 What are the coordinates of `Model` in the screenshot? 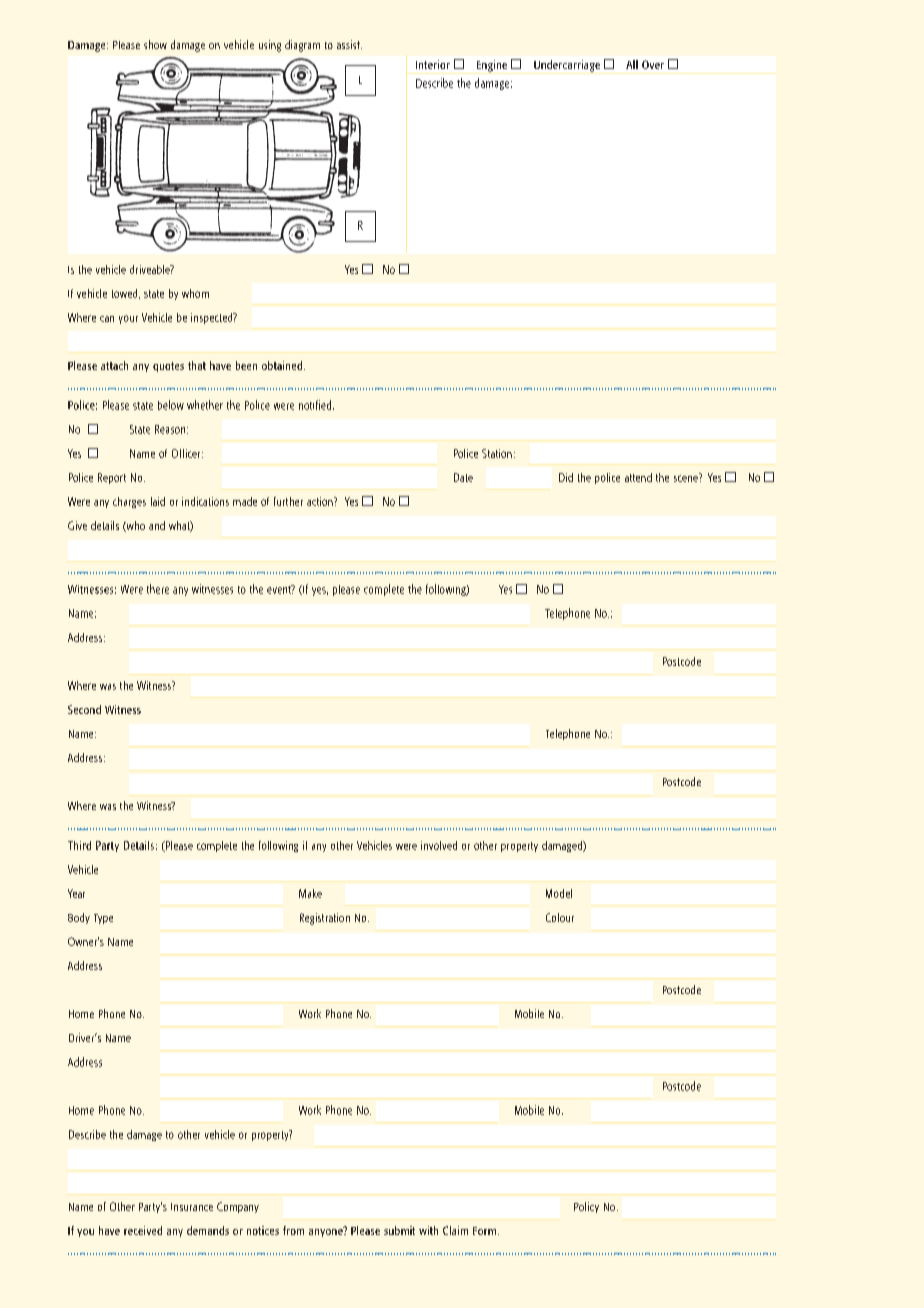 It's located at (559, 893).
